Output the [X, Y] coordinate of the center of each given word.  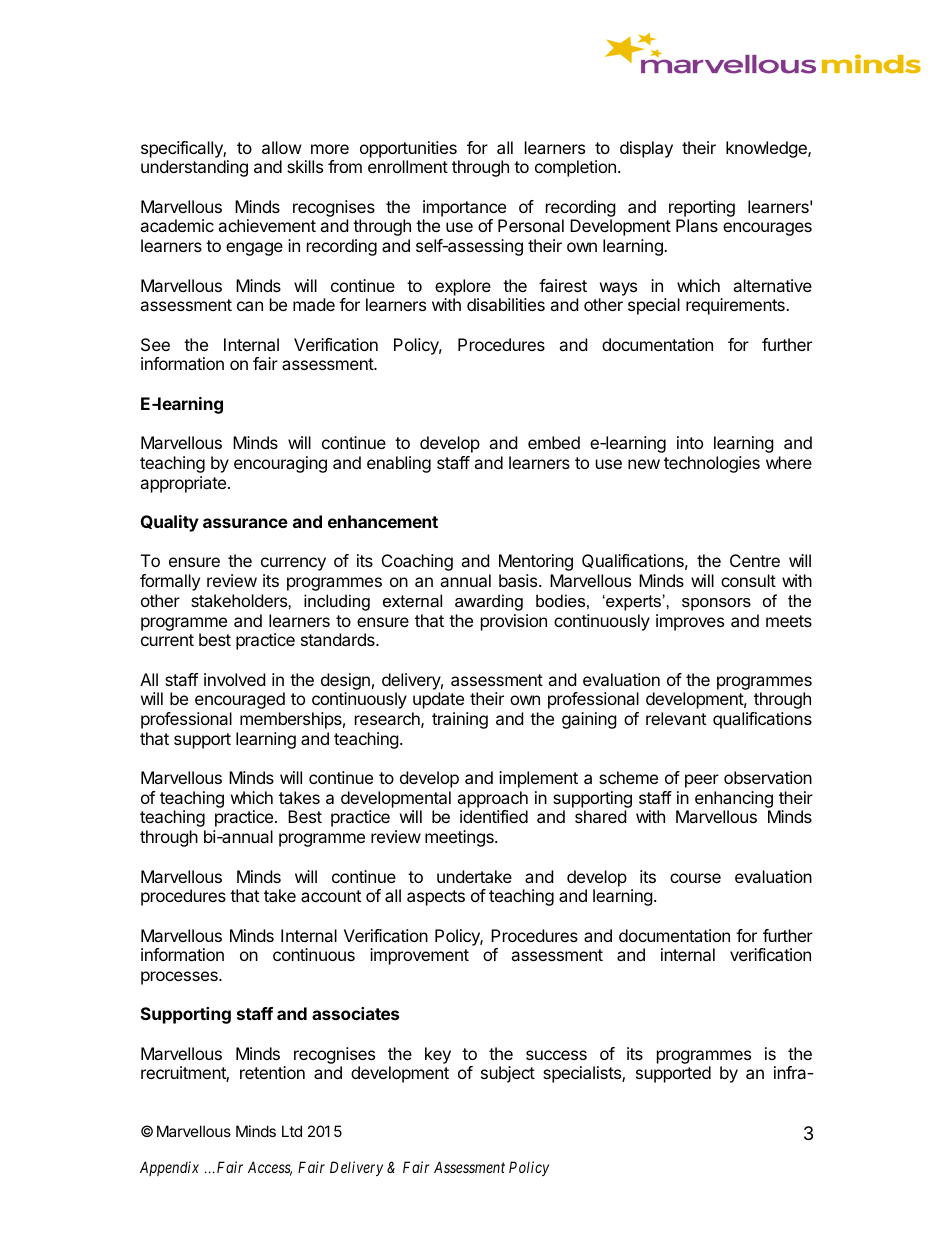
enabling [399, 464]
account [331, 896]
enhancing [734, 799]
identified [494, 816]
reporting [702, 210]
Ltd [292, 1131]
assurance [245, 523]
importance [464, 208]
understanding [194, 168]
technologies [712, 464]
